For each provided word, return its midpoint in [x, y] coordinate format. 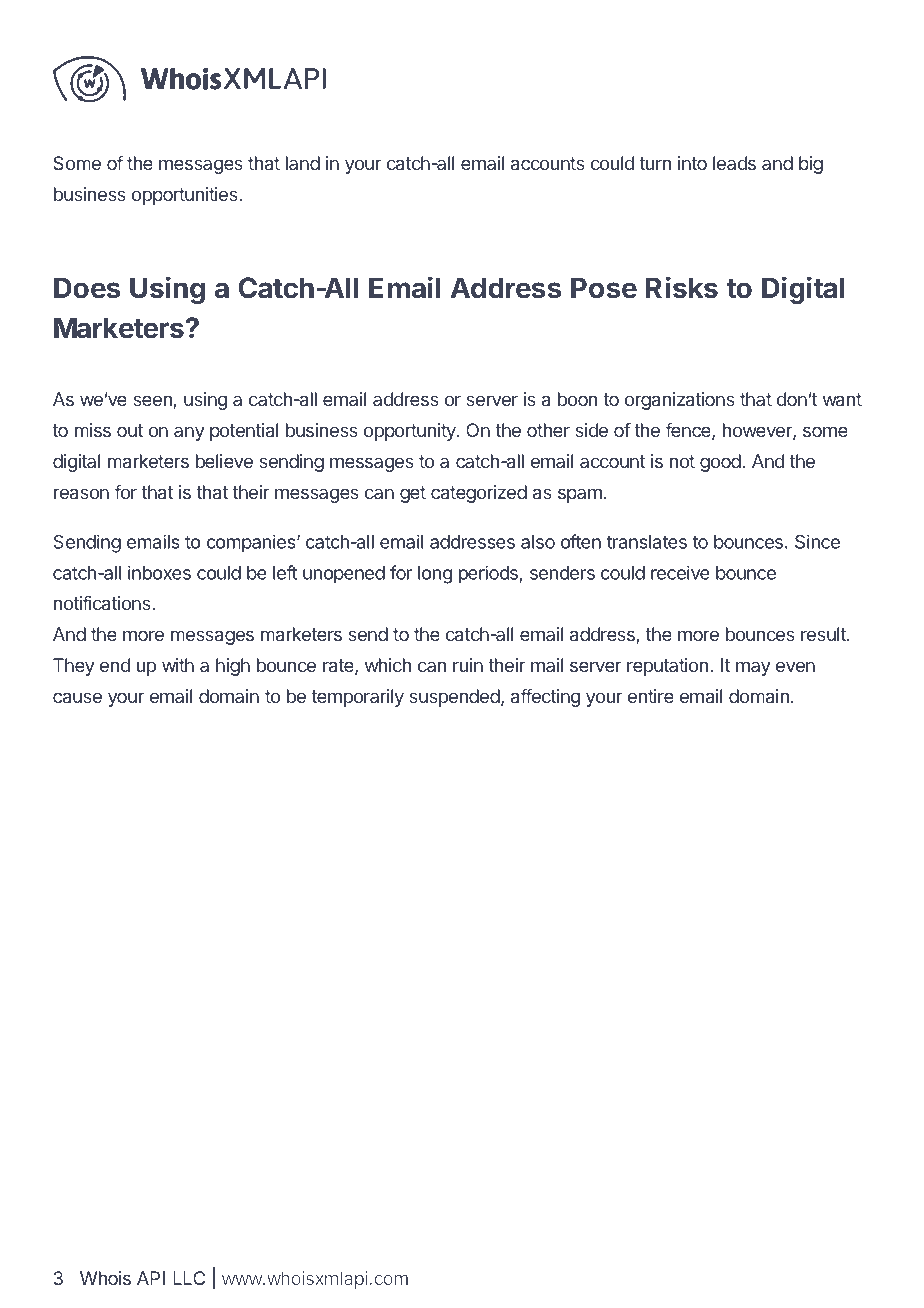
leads [734, 163]
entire [651, 696]
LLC [189, 1278]
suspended [455, 698]
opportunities [186, 196]
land [303, 163]
